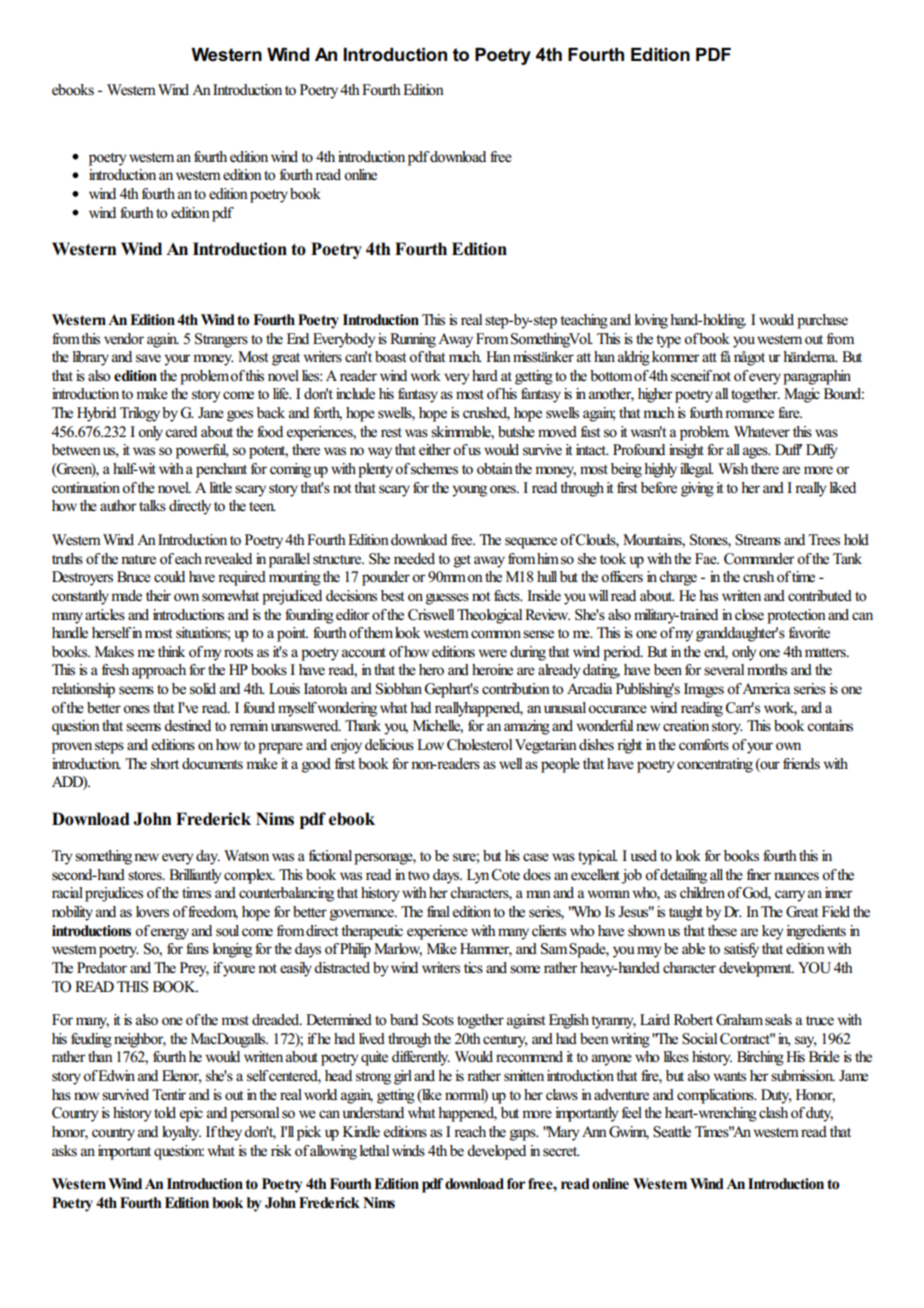 Image resolution: width=924 pixels, height=1308 pixels. Describe the element at coordinates (181, 1133) in the document. I see `loyalty` at that location.
